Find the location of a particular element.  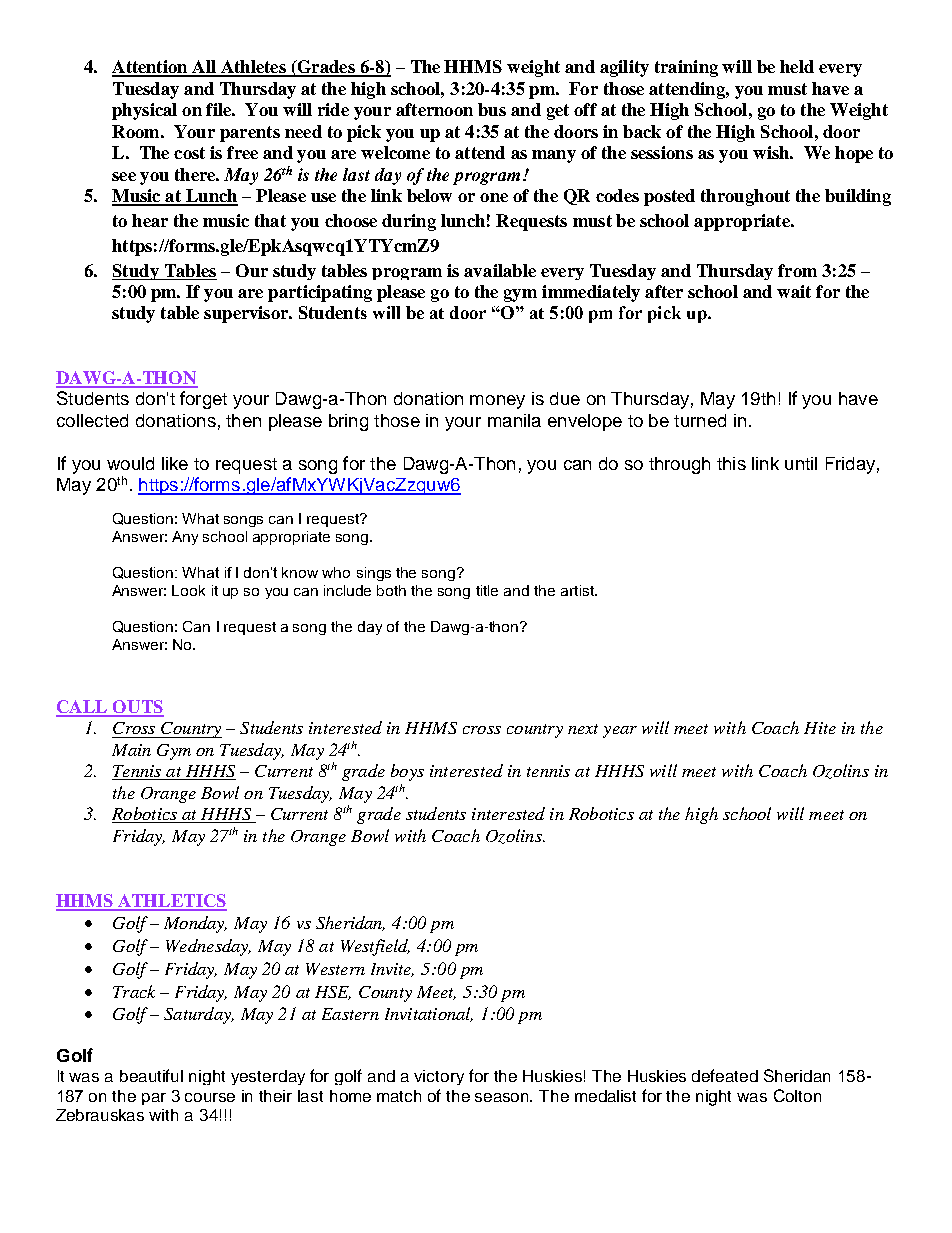

Hite is located at coordinates (820, 728).
